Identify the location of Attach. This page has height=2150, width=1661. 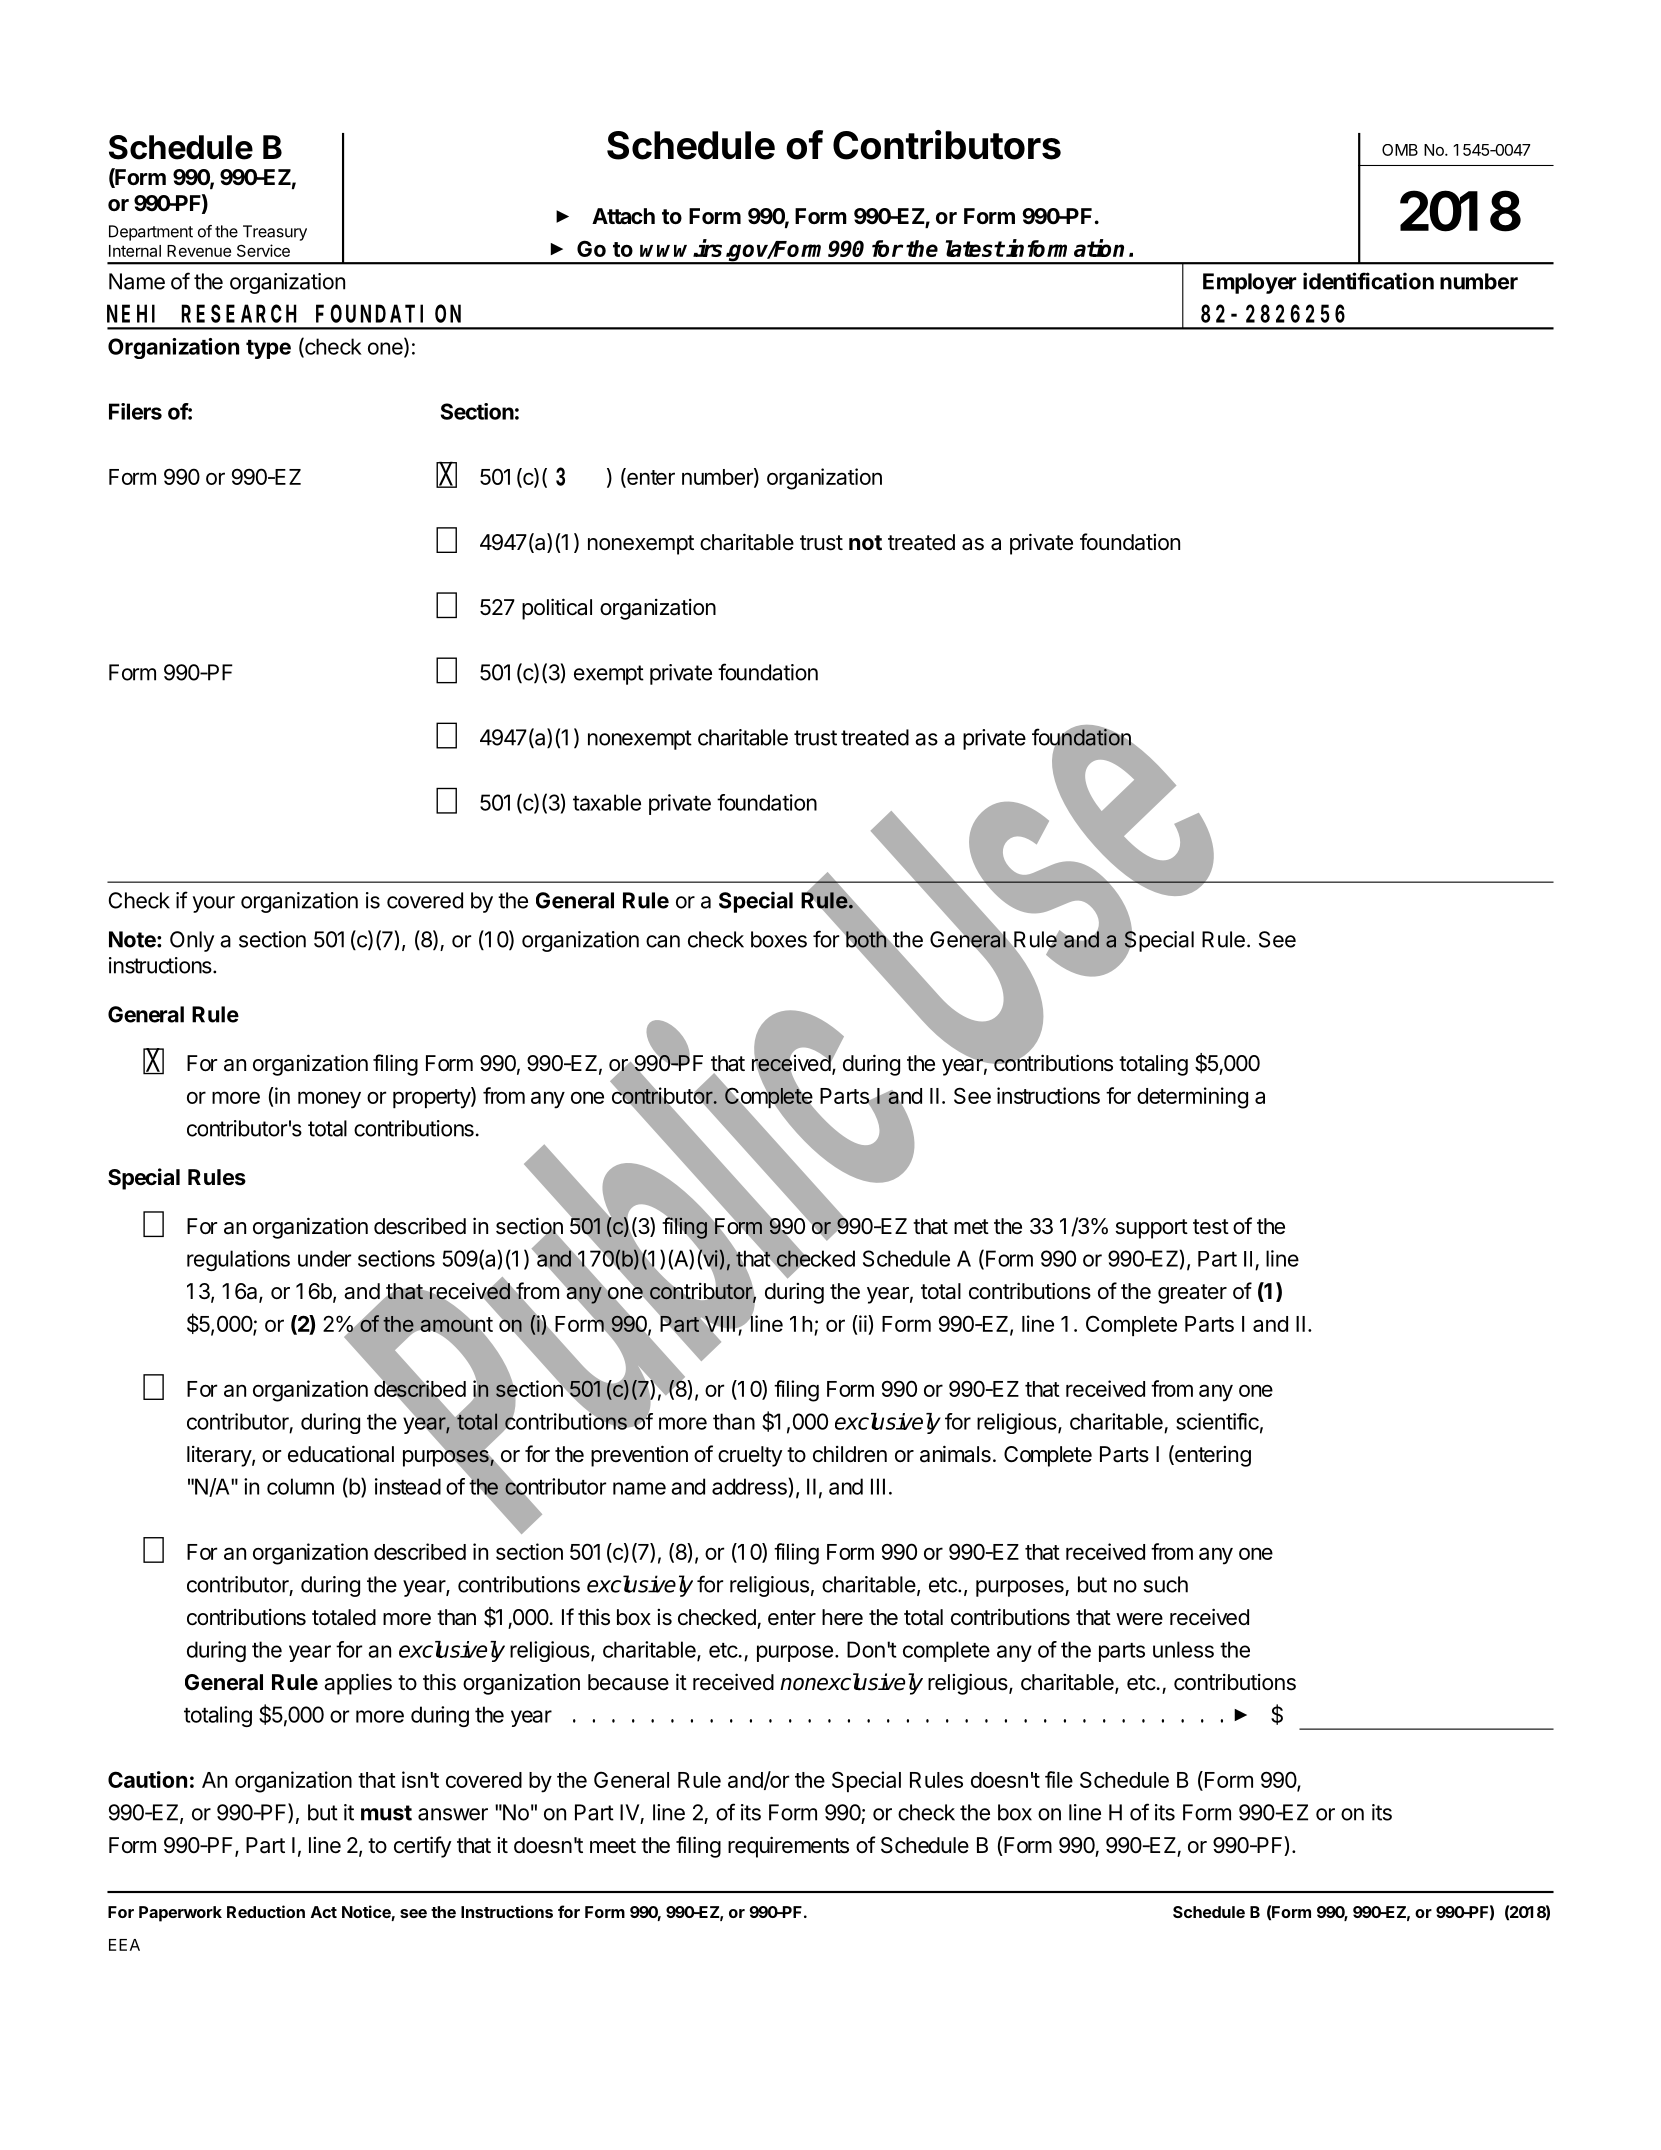
(623, 216).
